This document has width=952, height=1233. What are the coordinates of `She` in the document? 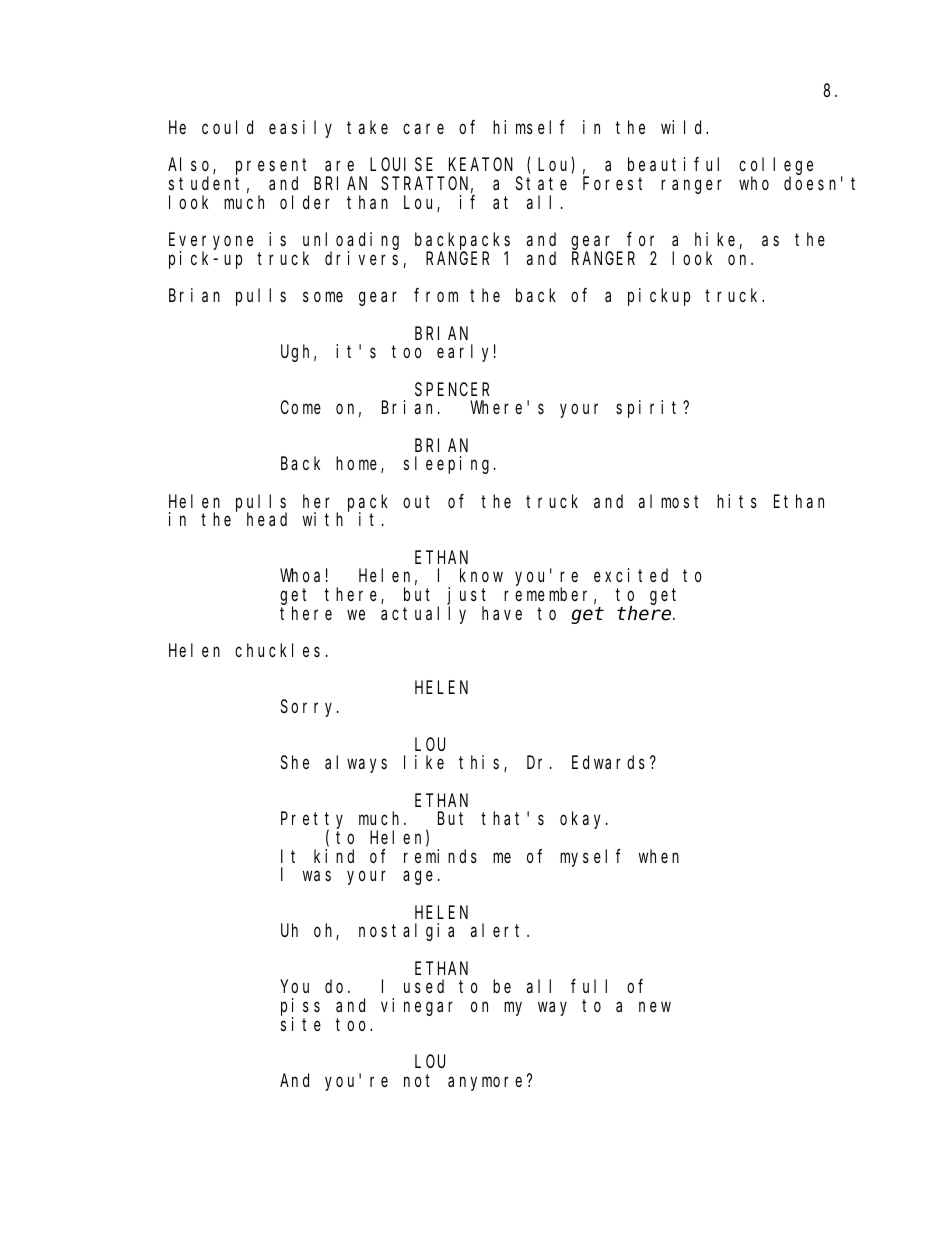 It's located at (295, 762).
